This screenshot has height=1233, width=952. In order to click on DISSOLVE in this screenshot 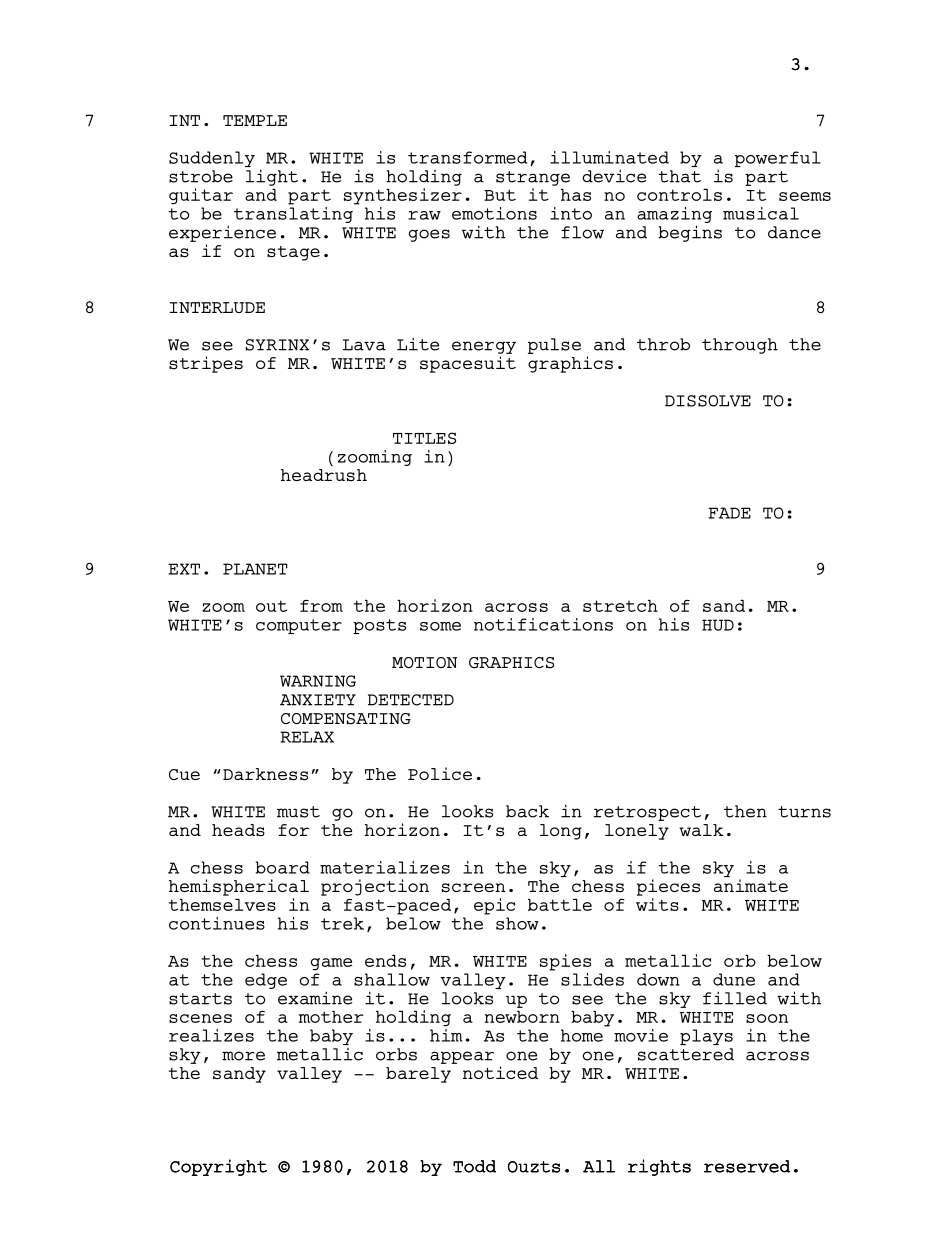, I will do `click(708, 401)`.
